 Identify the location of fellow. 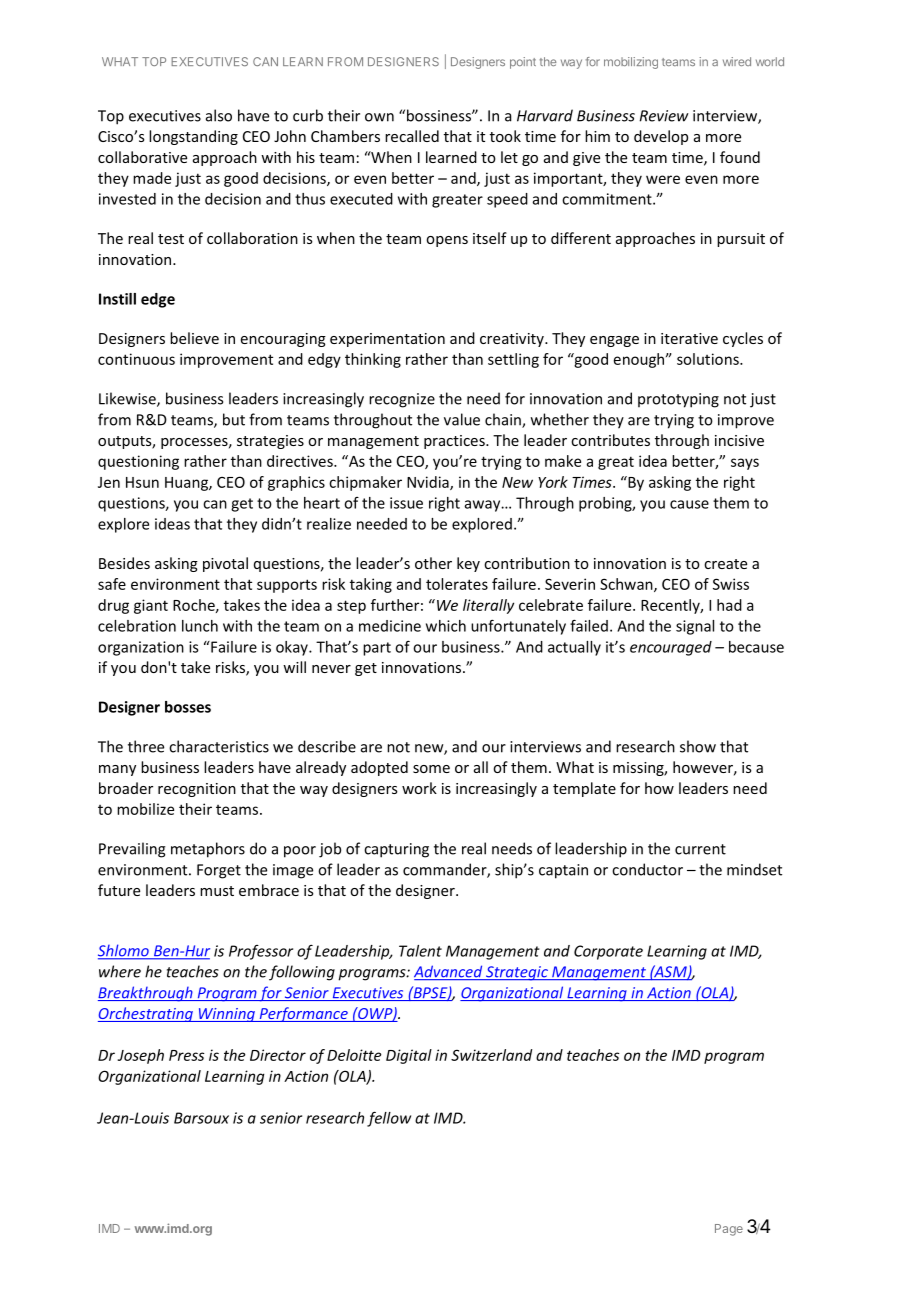
(389, 1119).
